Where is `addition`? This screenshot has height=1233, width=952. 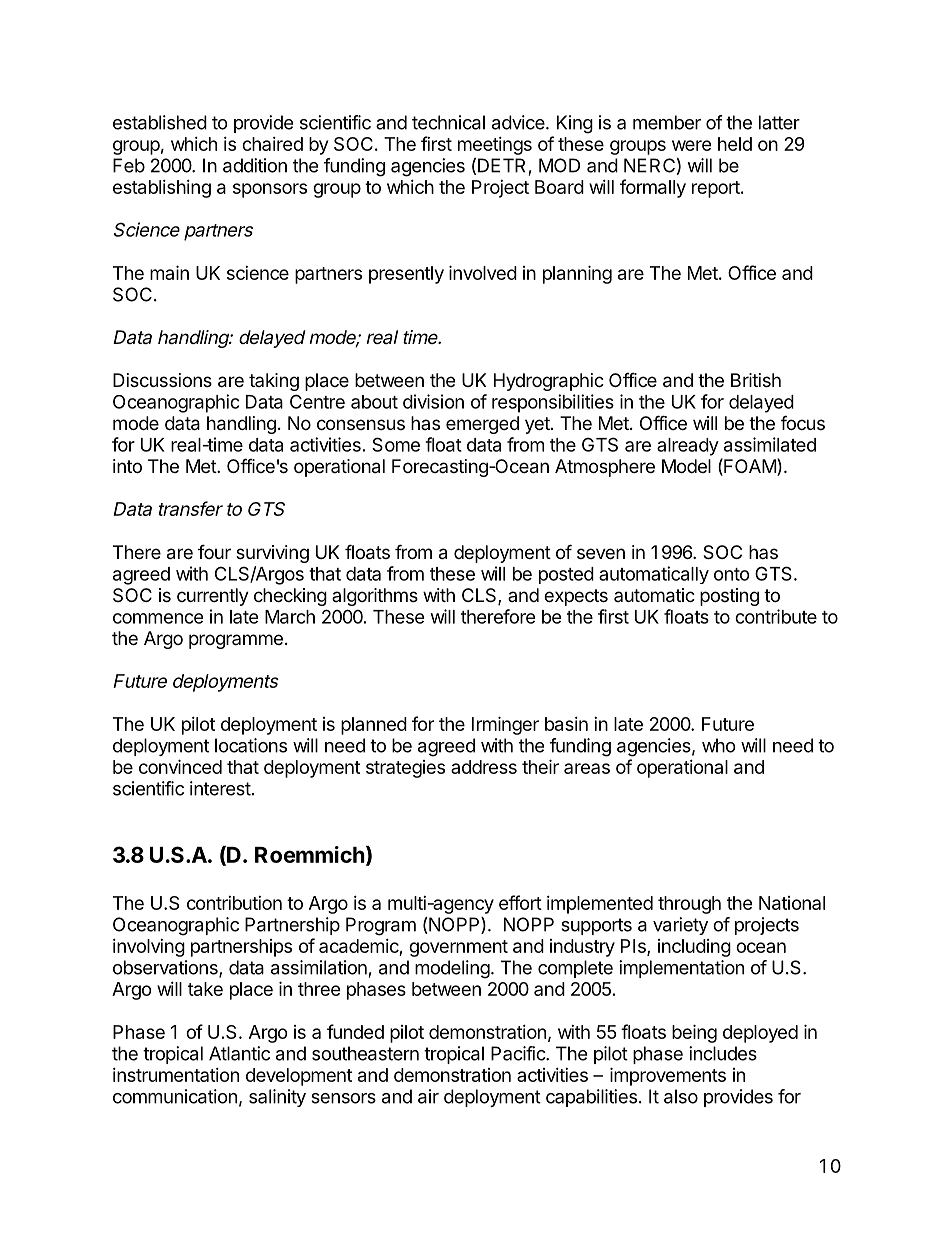
addition is located at coordinates (255, 165).
